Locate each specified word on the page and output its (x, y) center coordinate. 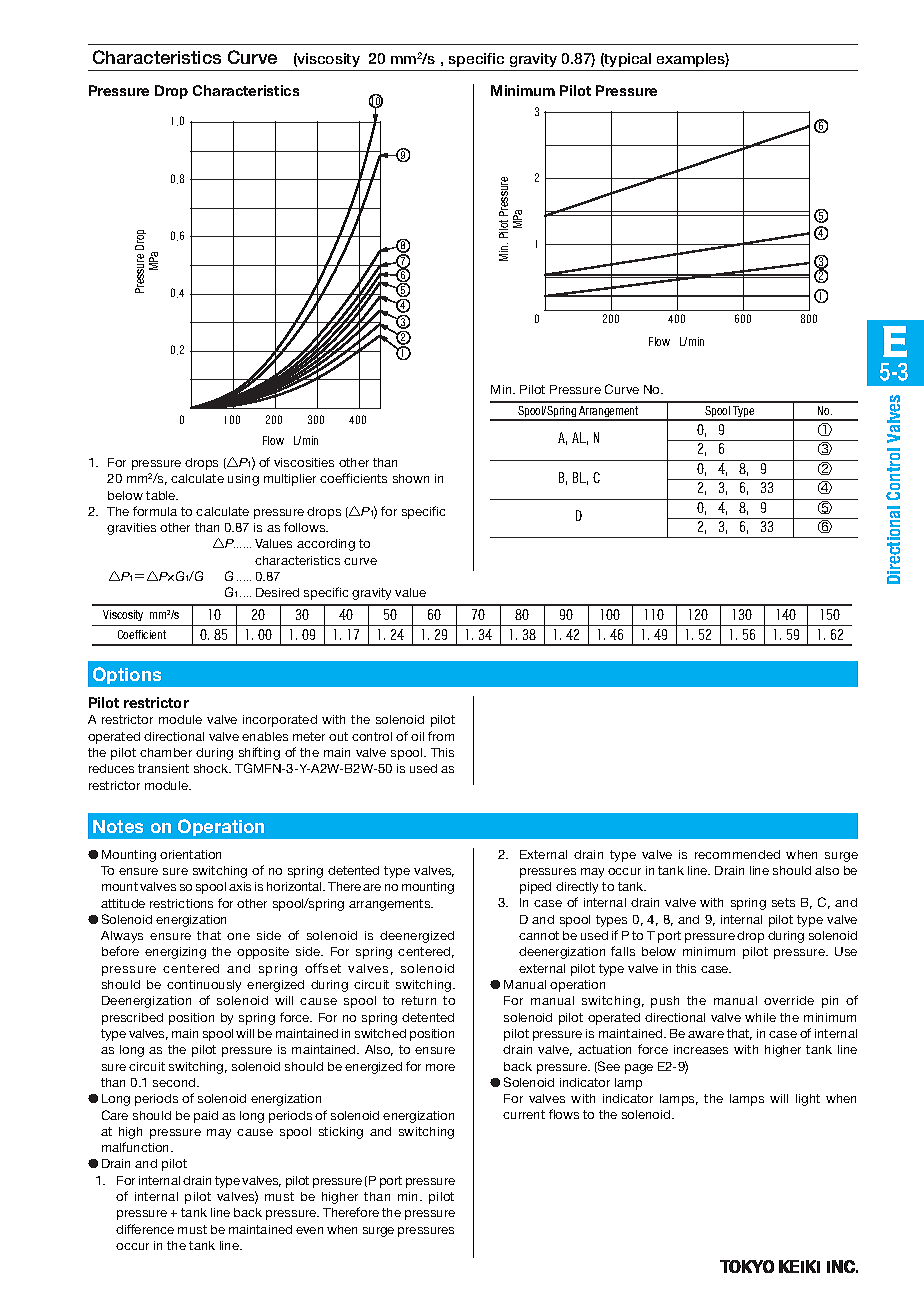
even (309, 1230)
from (441, 736)
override (789, 1000)
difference (145, 1229)
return (419, 1000)
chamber (166, 752)
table (162, 495)
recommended (737, 854)
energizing (175, 953)
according (326, 545)
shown (411, 478)
